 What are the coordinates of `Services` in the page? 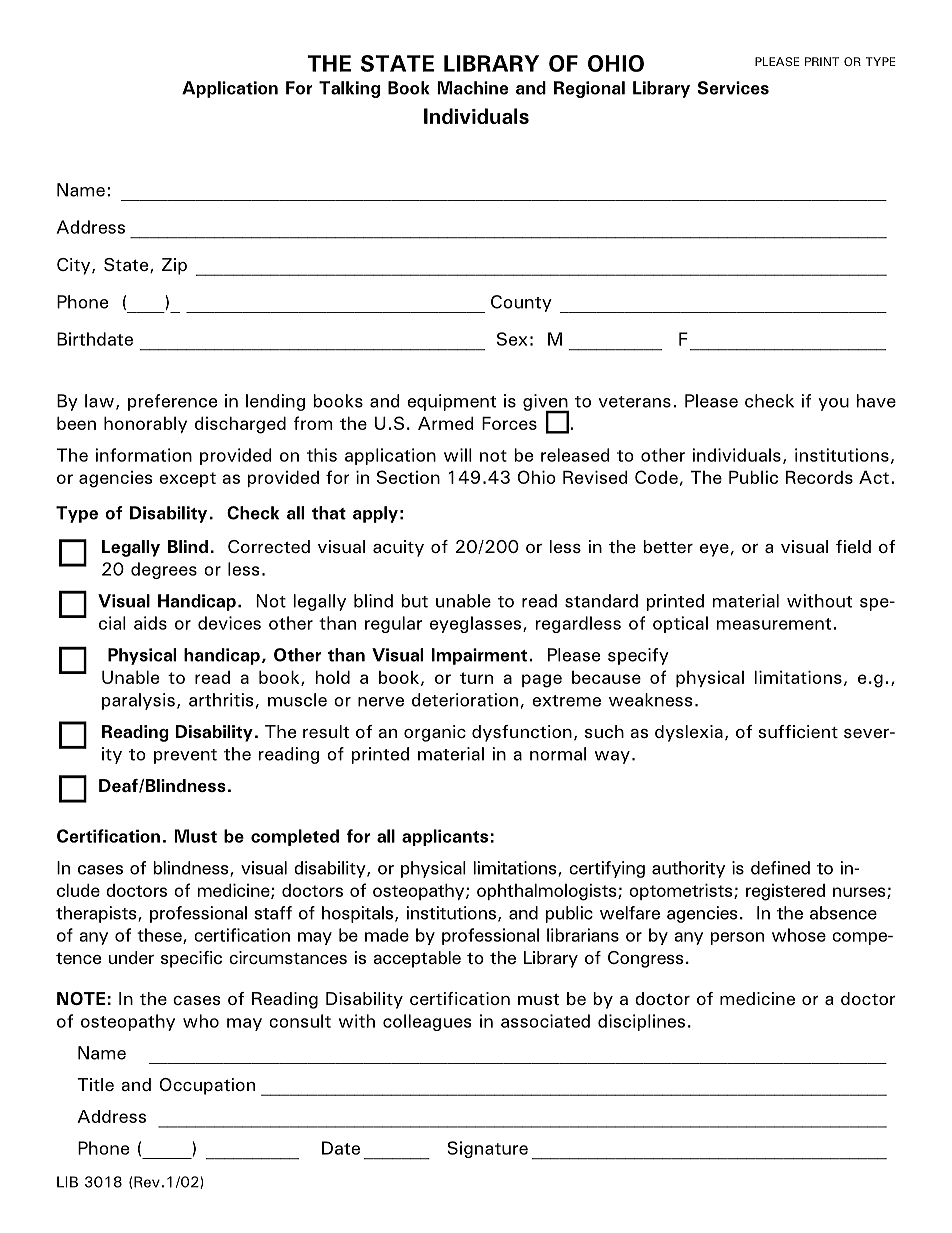 It's located at (733, 88).
